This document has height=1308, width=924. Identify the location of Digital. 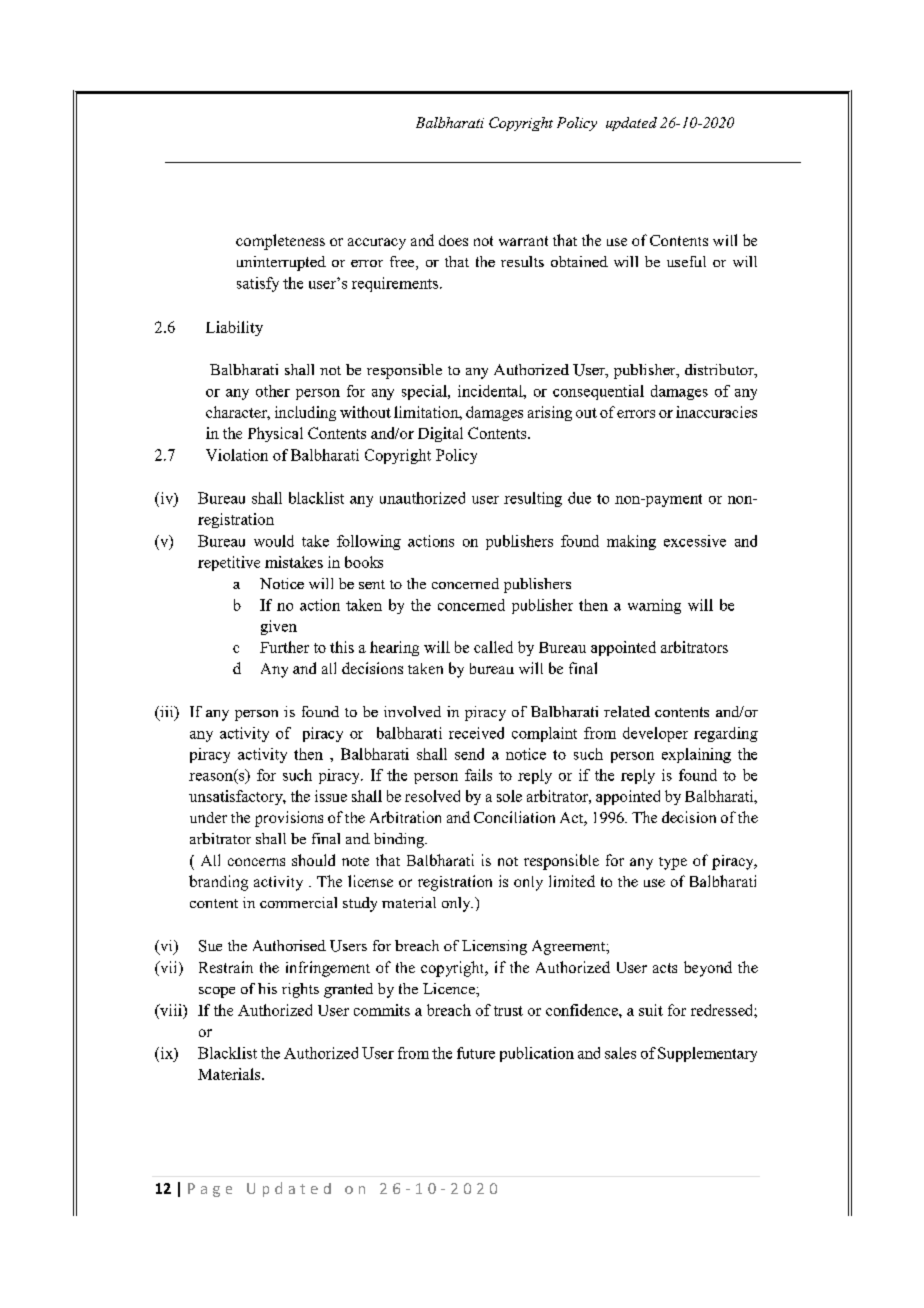
(440, 434).
